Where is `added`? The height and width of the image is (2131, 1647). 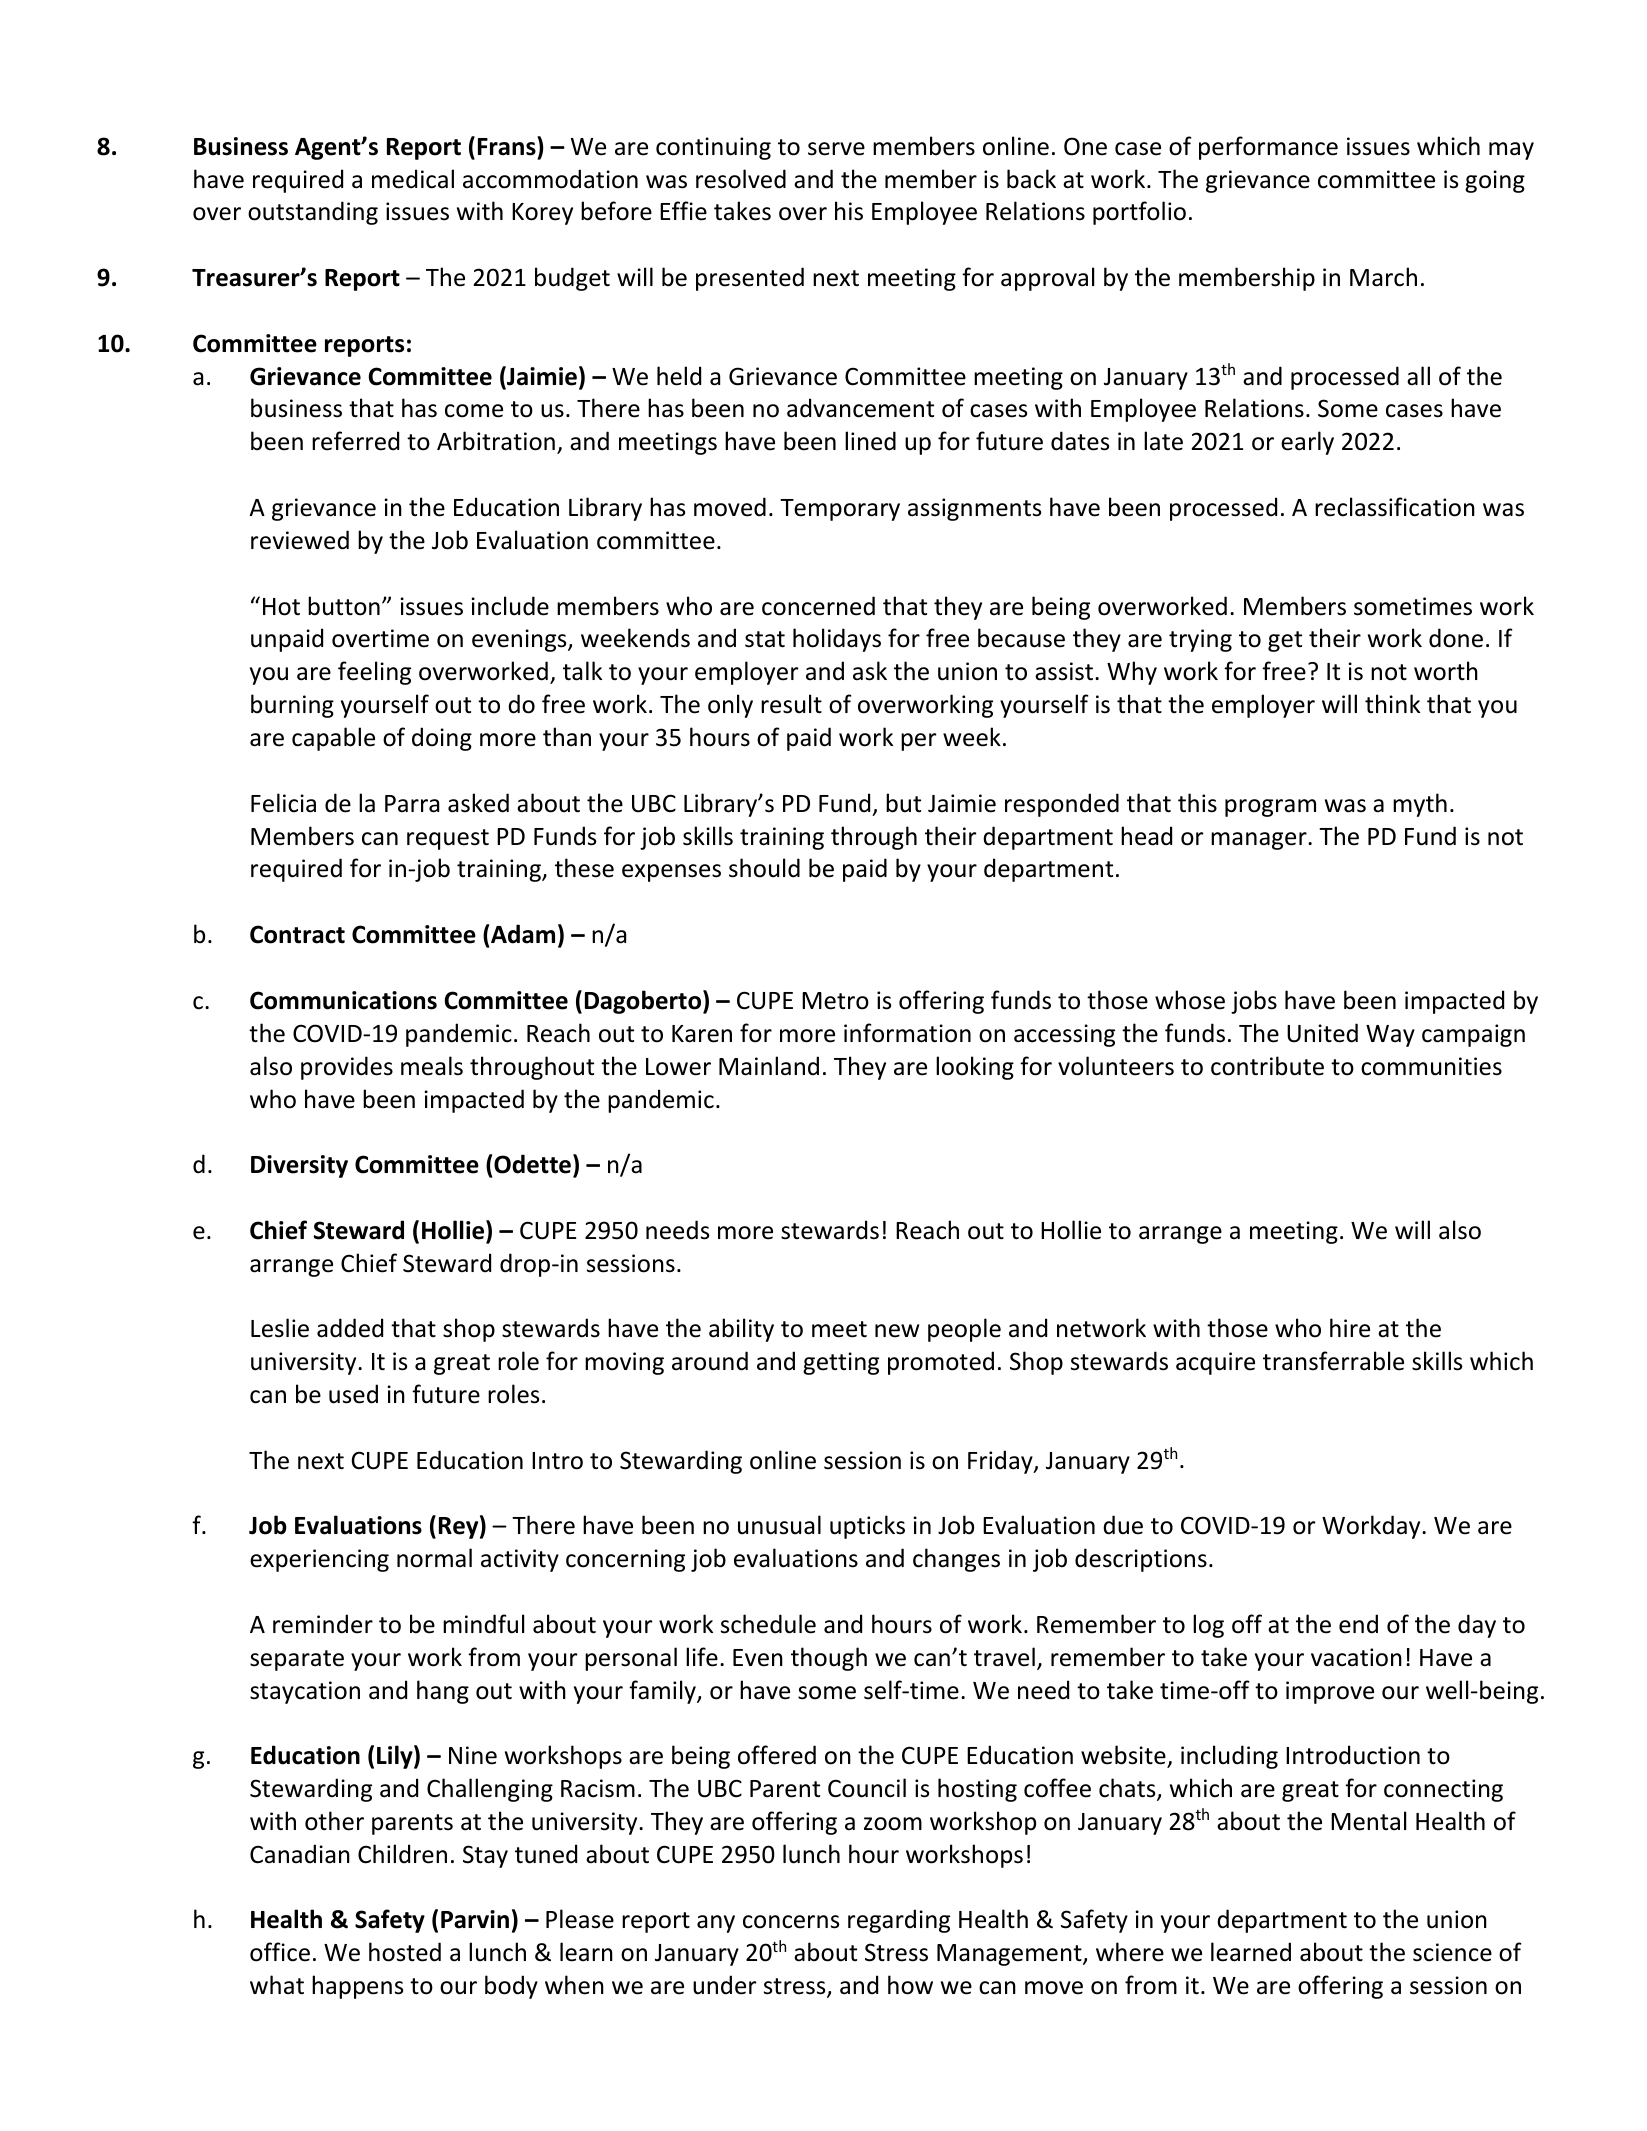
added is located at coordinates (350, 1328).
